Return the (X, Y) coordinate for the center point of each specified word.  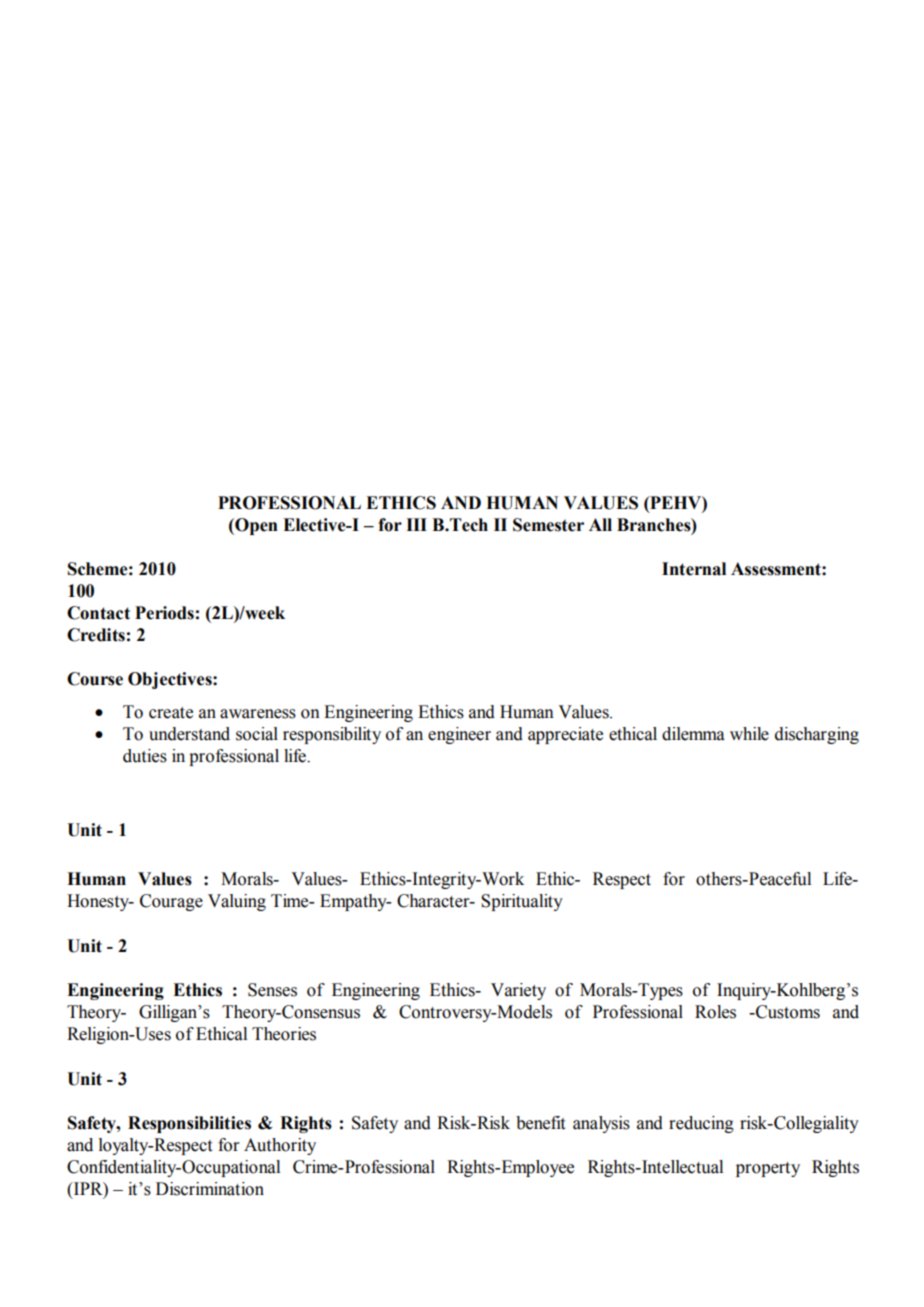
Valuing (237, 902)
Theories (284, 1034)
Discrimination (210, 1189)
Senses (272, 990)
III (416, 524)
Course (95, 679)
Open (255, 526)
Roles (715, 1012)
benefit (540, 1123)
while (749, 734)
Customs (787, 1012)
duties (145, 756)
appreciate (565, 735)
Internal (694, 569)
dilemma (693, 734)
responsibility (332, 735)
